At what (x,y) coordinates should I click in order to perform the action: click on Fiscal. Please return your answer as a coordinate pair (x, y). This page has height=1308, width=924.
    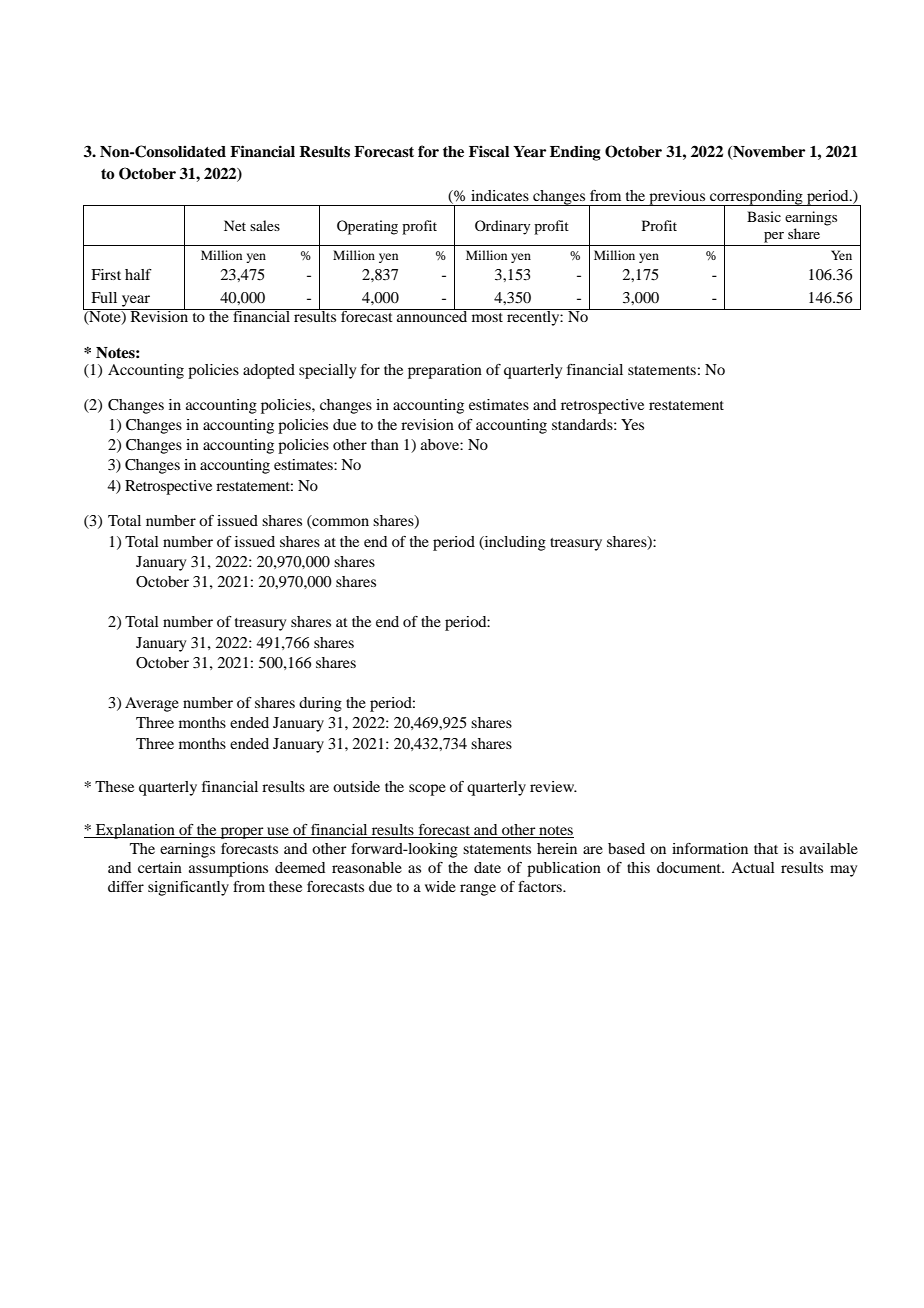
    Looking at the image, I should click on (489, 151).
